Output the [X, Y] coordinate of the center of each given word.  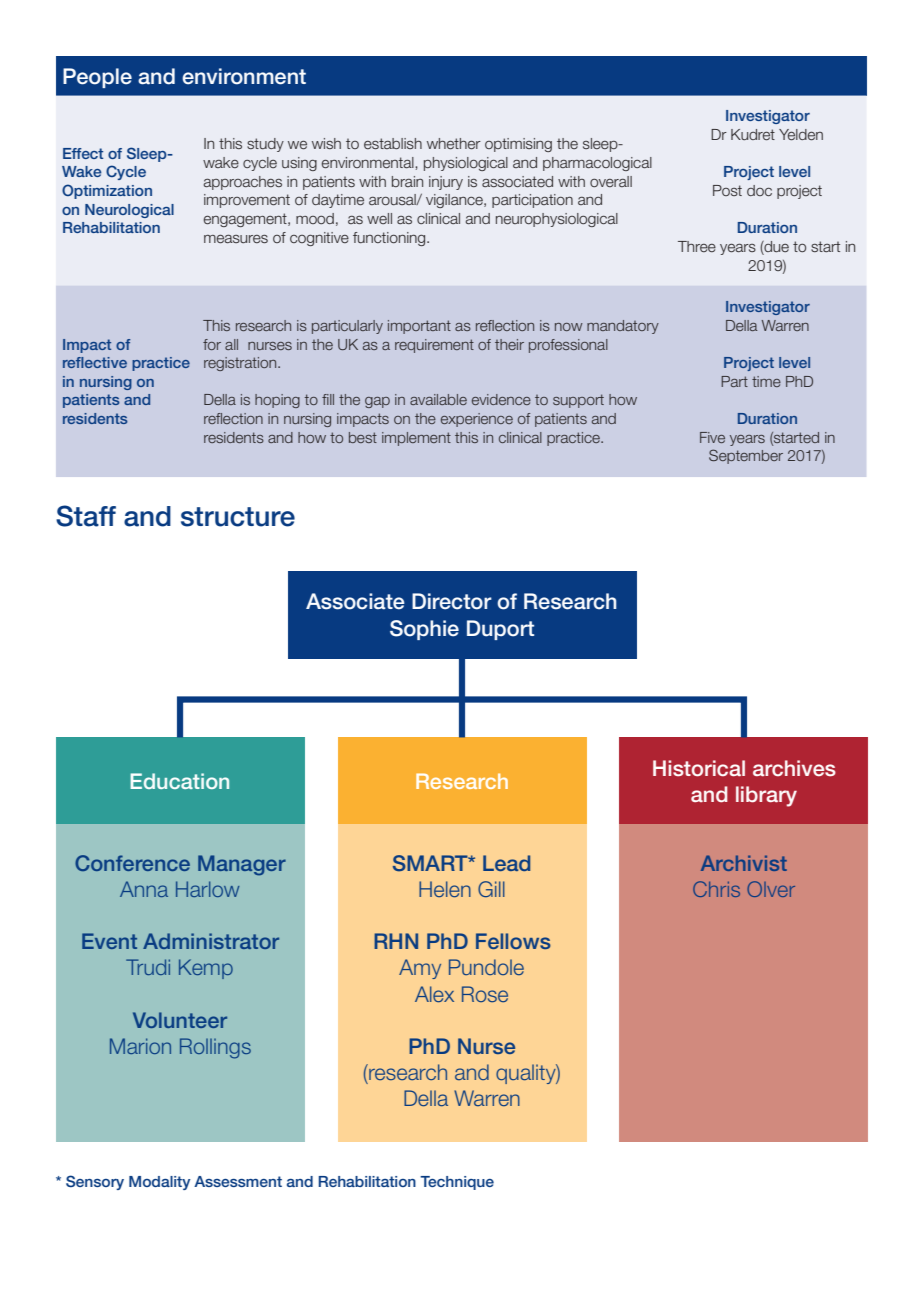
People [97, 78]
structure [238, 517]
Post [727, 190]
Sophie [424, 630]
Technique [457, 1183]
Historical [699, 768]
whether [454, 144]
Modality [159, 1183]
